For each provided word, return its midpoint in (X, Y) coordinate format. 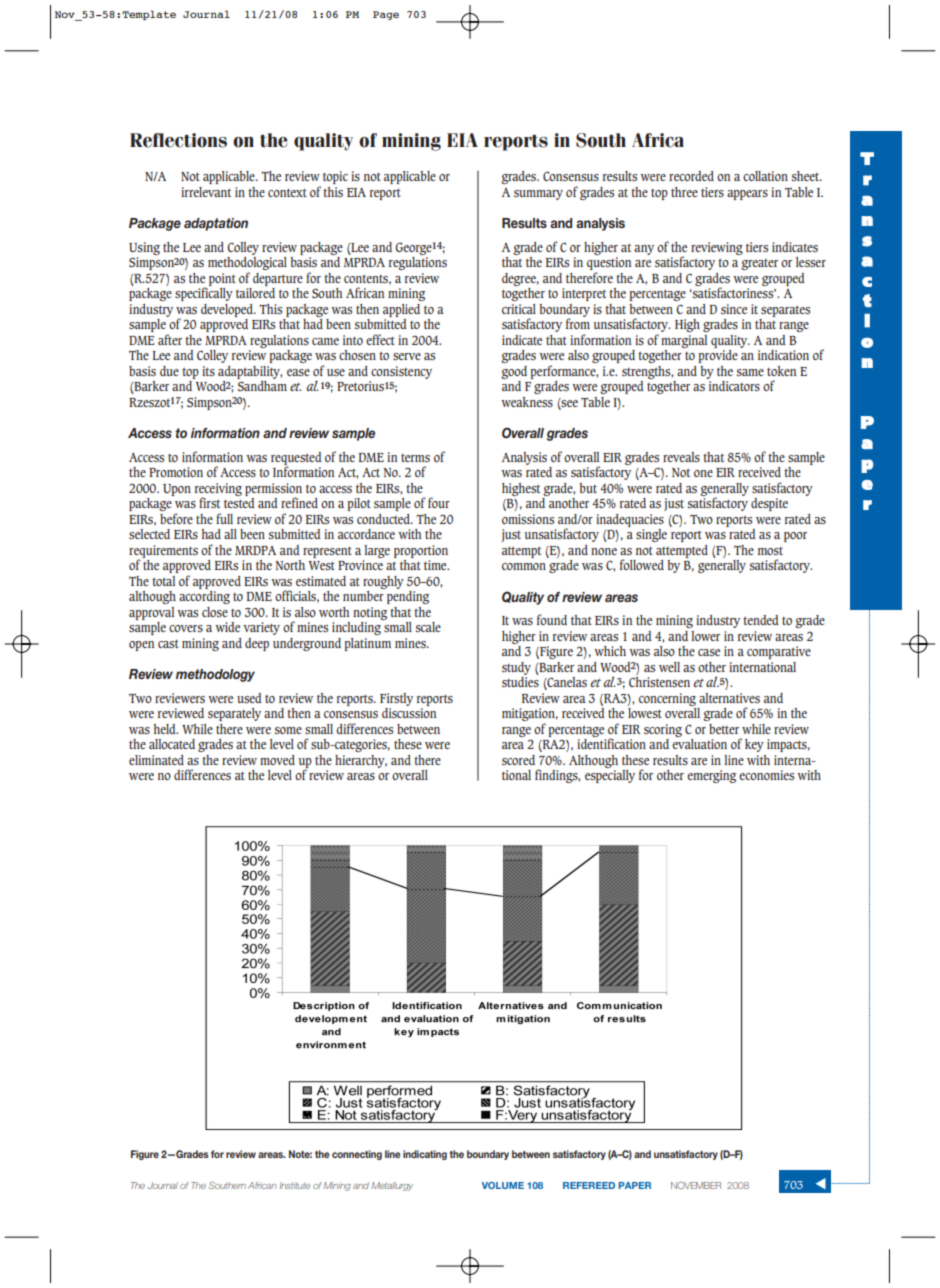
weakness (527, 402)
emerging (711, 776)
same (750, 372)
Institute (294, 1185)
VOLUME (503, 1185)
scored (518, 760)
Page (386, 15)
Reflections (178, 140)
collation (765, 176)
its (208, 371)
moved (277, 760)
